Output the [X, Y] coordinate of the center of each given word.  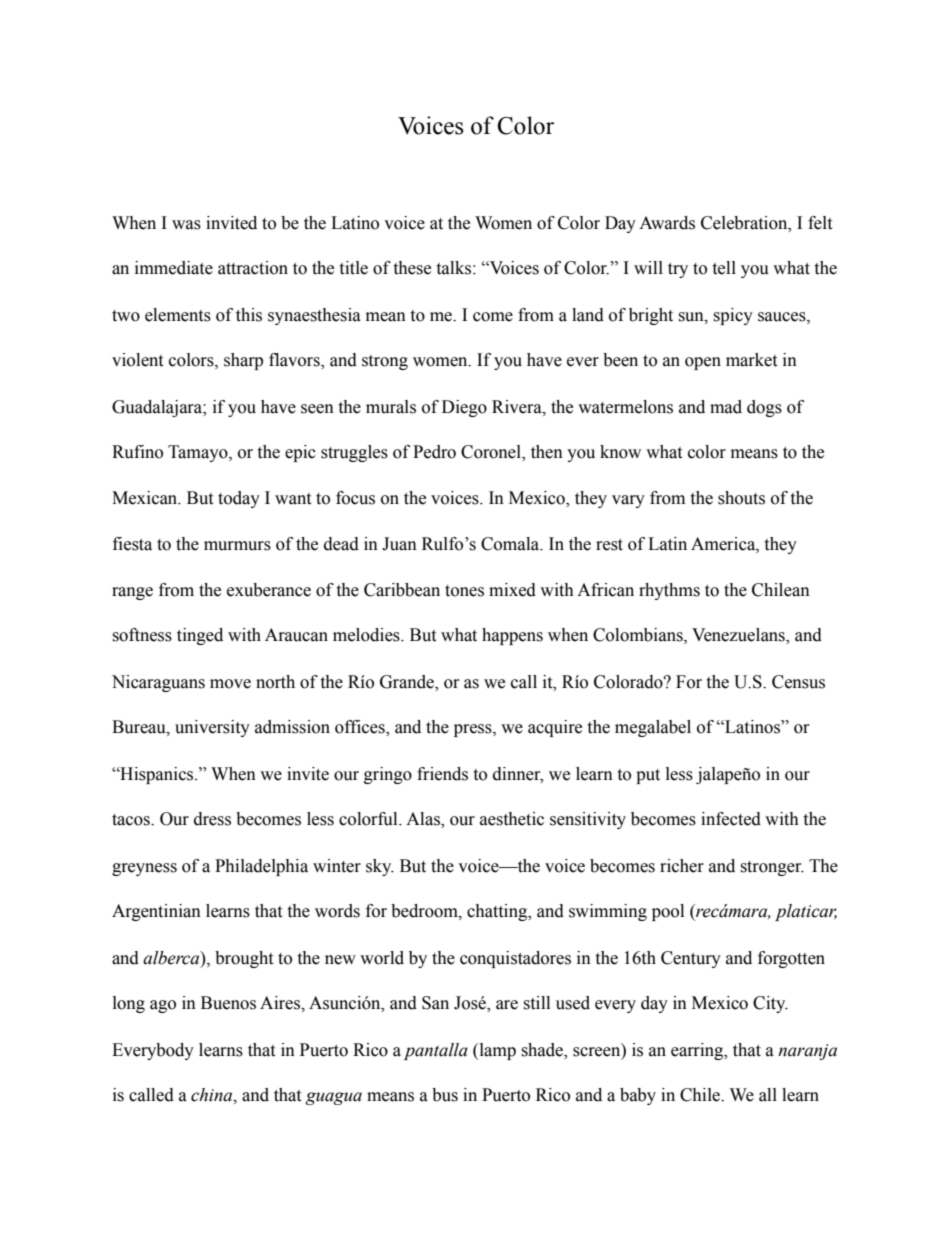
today [239, 499]
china [213, 1095]
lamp [496, 1051]
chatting [498, 912]
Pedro [434, 452]
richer [682, 866]
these [412, 268]
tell [724, 268]
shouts [741, 498]
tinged [200, 636]
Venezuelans [739, 636]
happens [512, 636]
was [186, 225]
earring [698, 1051]
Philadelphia [261, 867]
